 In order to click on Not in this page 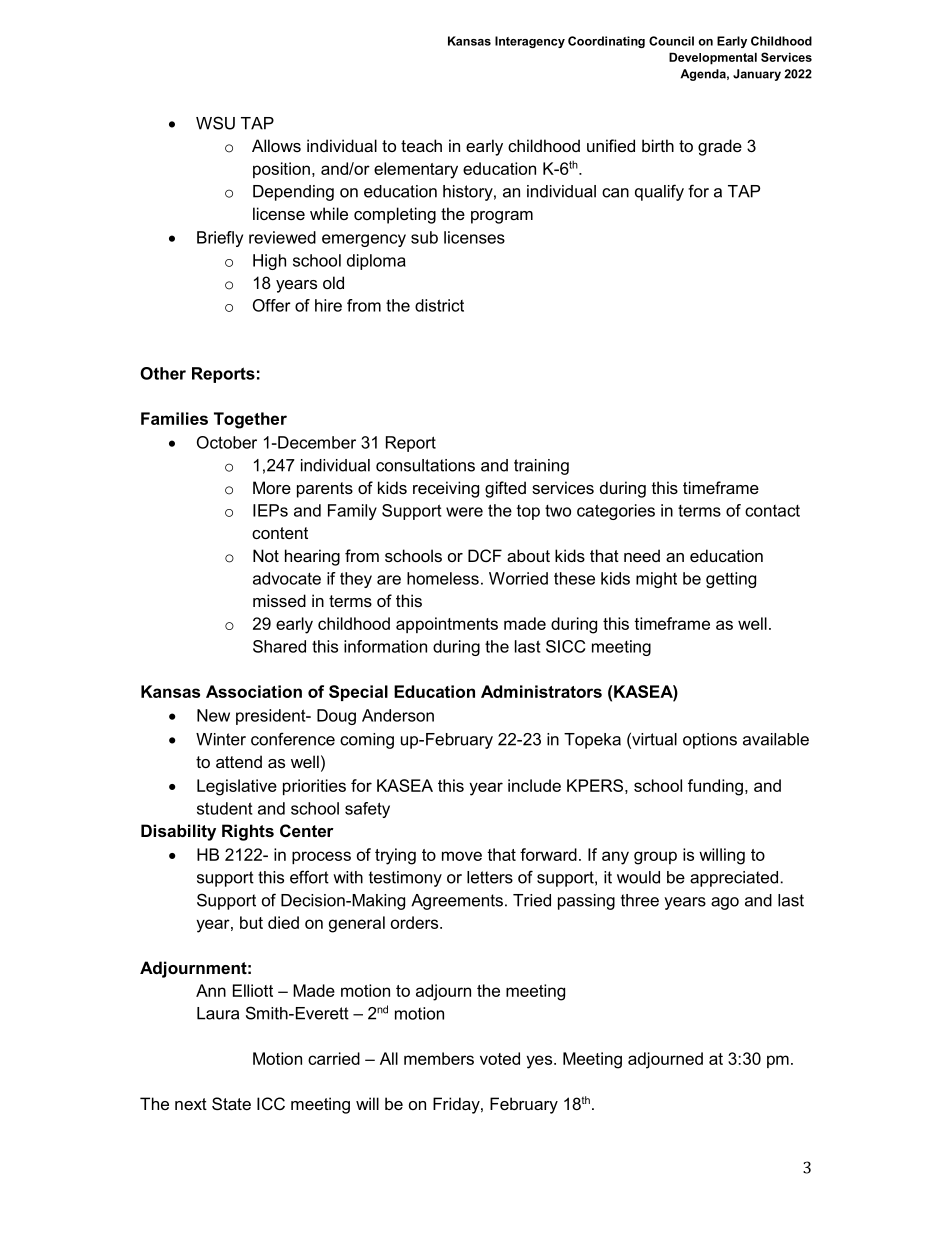, I will do `click(266, 555)`.
